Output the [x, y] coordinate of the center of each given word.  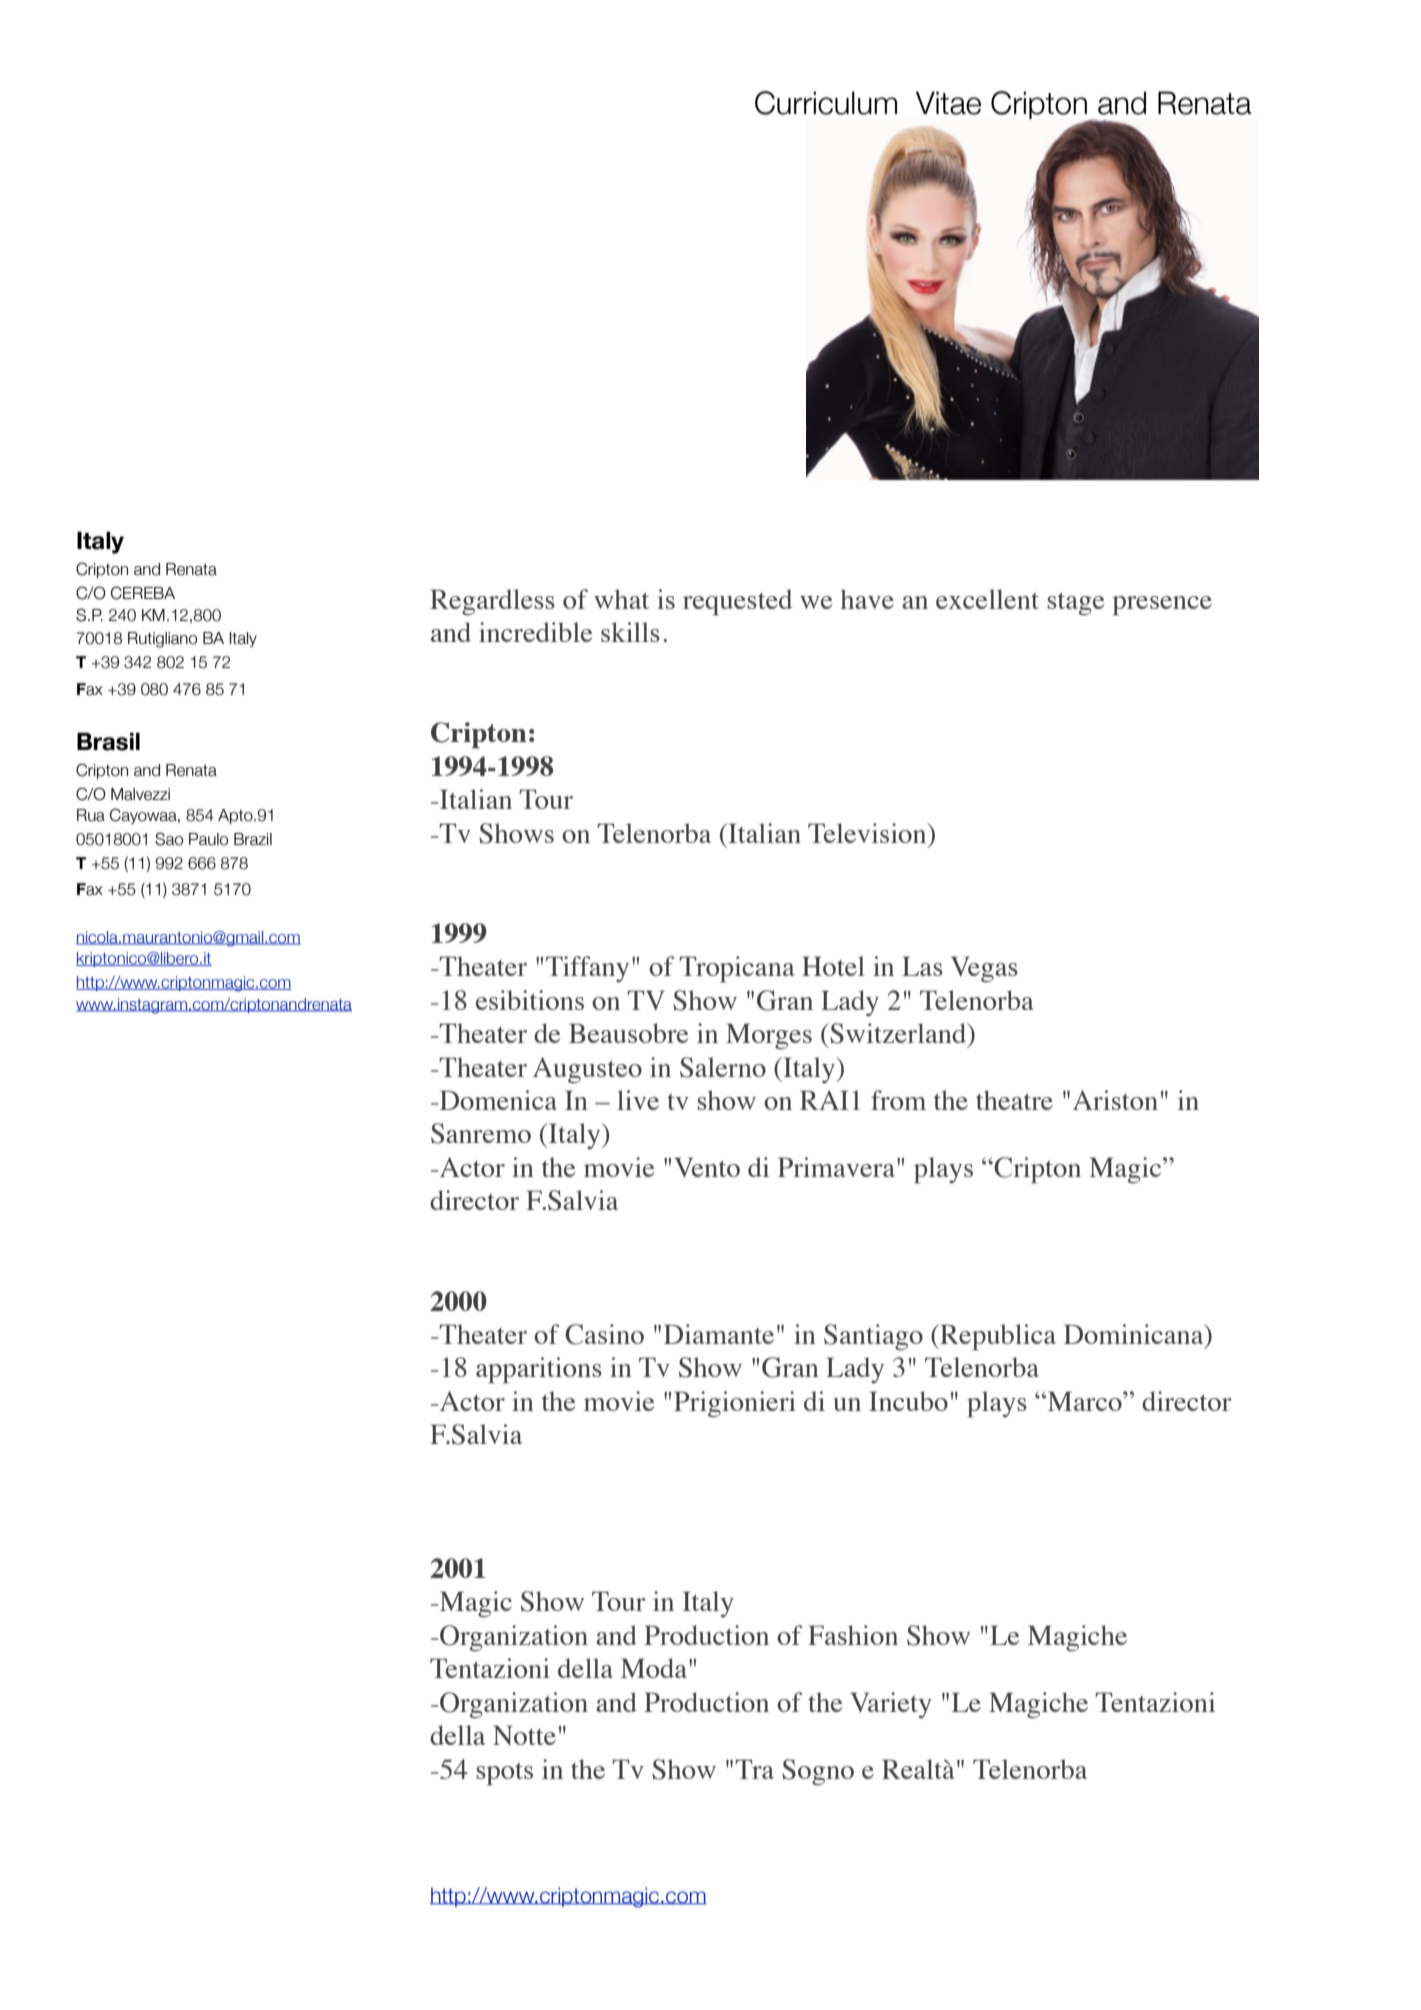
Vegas [984, 969]
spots [504, 1774]
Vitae [948, 103]
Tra [754, 1769]
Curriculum [826, 103]
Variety [891, 1705]
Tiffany [587, 969]
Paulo [208, 839]
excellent [987, 599]
